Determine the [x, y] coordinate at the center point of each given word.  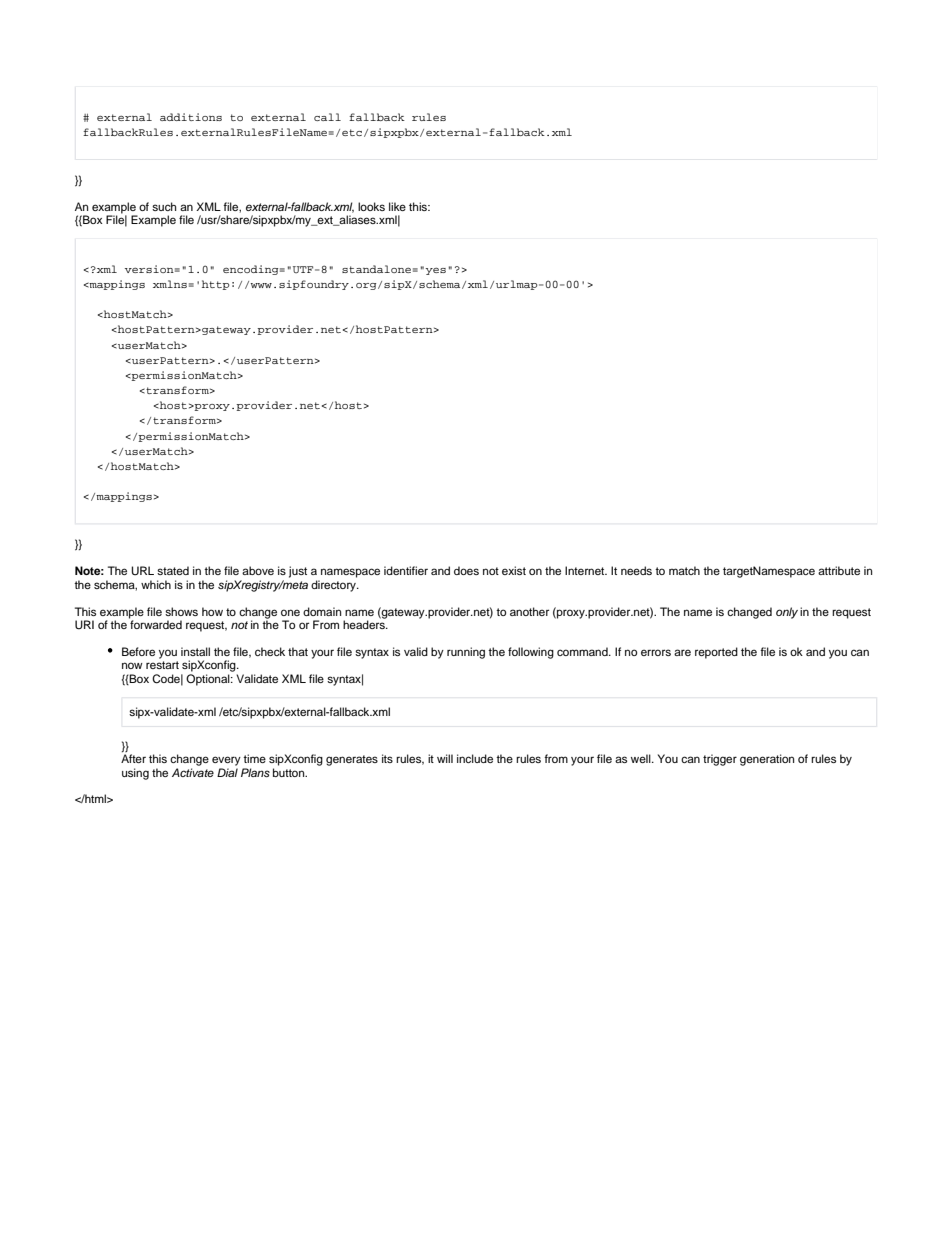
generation [767, 760]
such [164, 206]
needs [636, 570]
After [133, 758]
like [397, 206]
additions [191, 117]
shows [181, 611]
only [787, 613]
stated [173, 570]
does [466, 570]
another [529, 611]
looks [371, 206]
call [327, 117]
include [475, 758]
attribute [839, 570]
